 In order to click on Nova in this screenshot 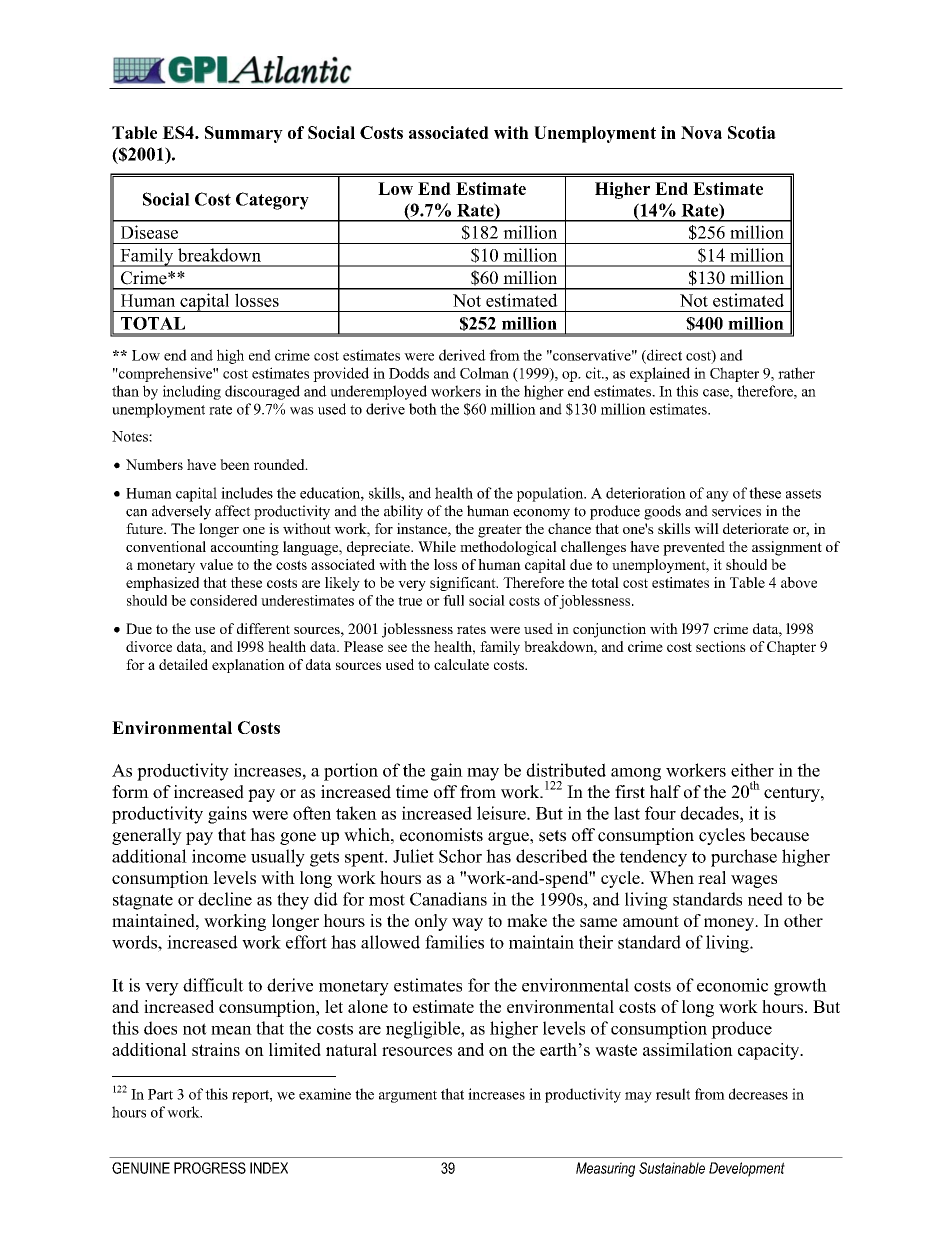, I will do `click(701, 132)`.
